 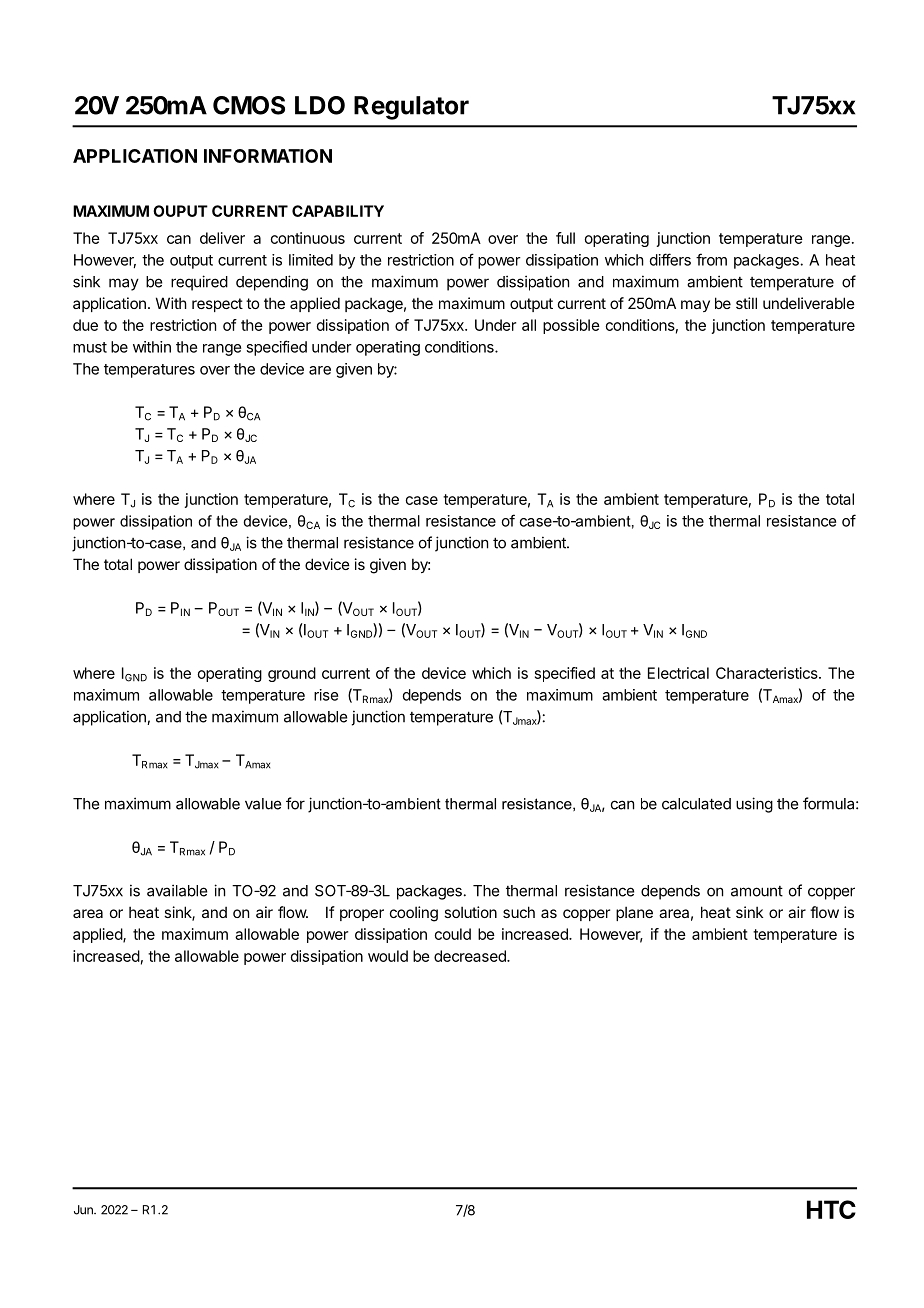 What do you see at coordinates (831, 1209) in the screenshot?
I see `HTC` at bounding box center [831, 1209].
